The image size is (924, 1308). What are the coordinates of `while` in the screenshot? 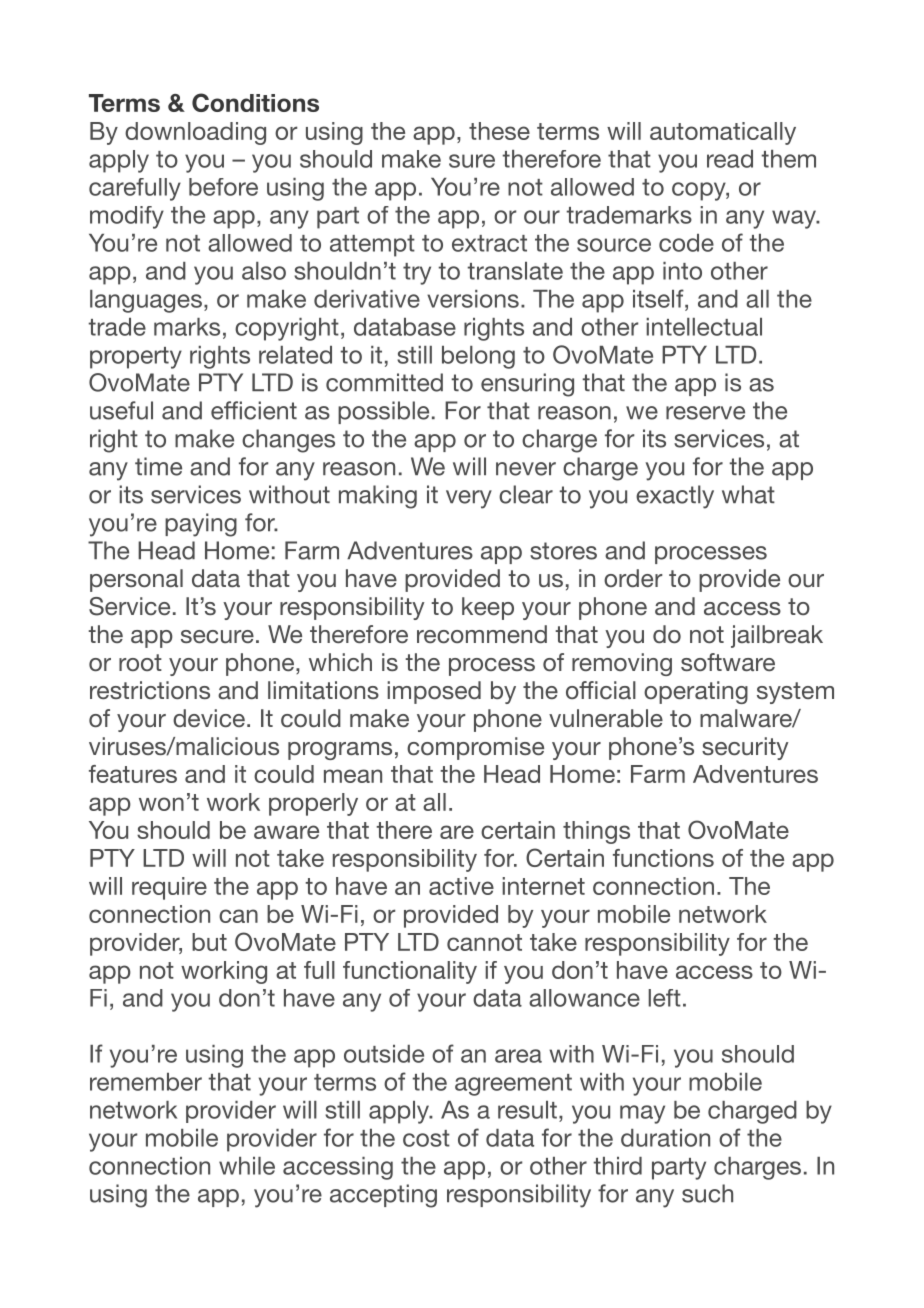 It's located at (247, 1166).
